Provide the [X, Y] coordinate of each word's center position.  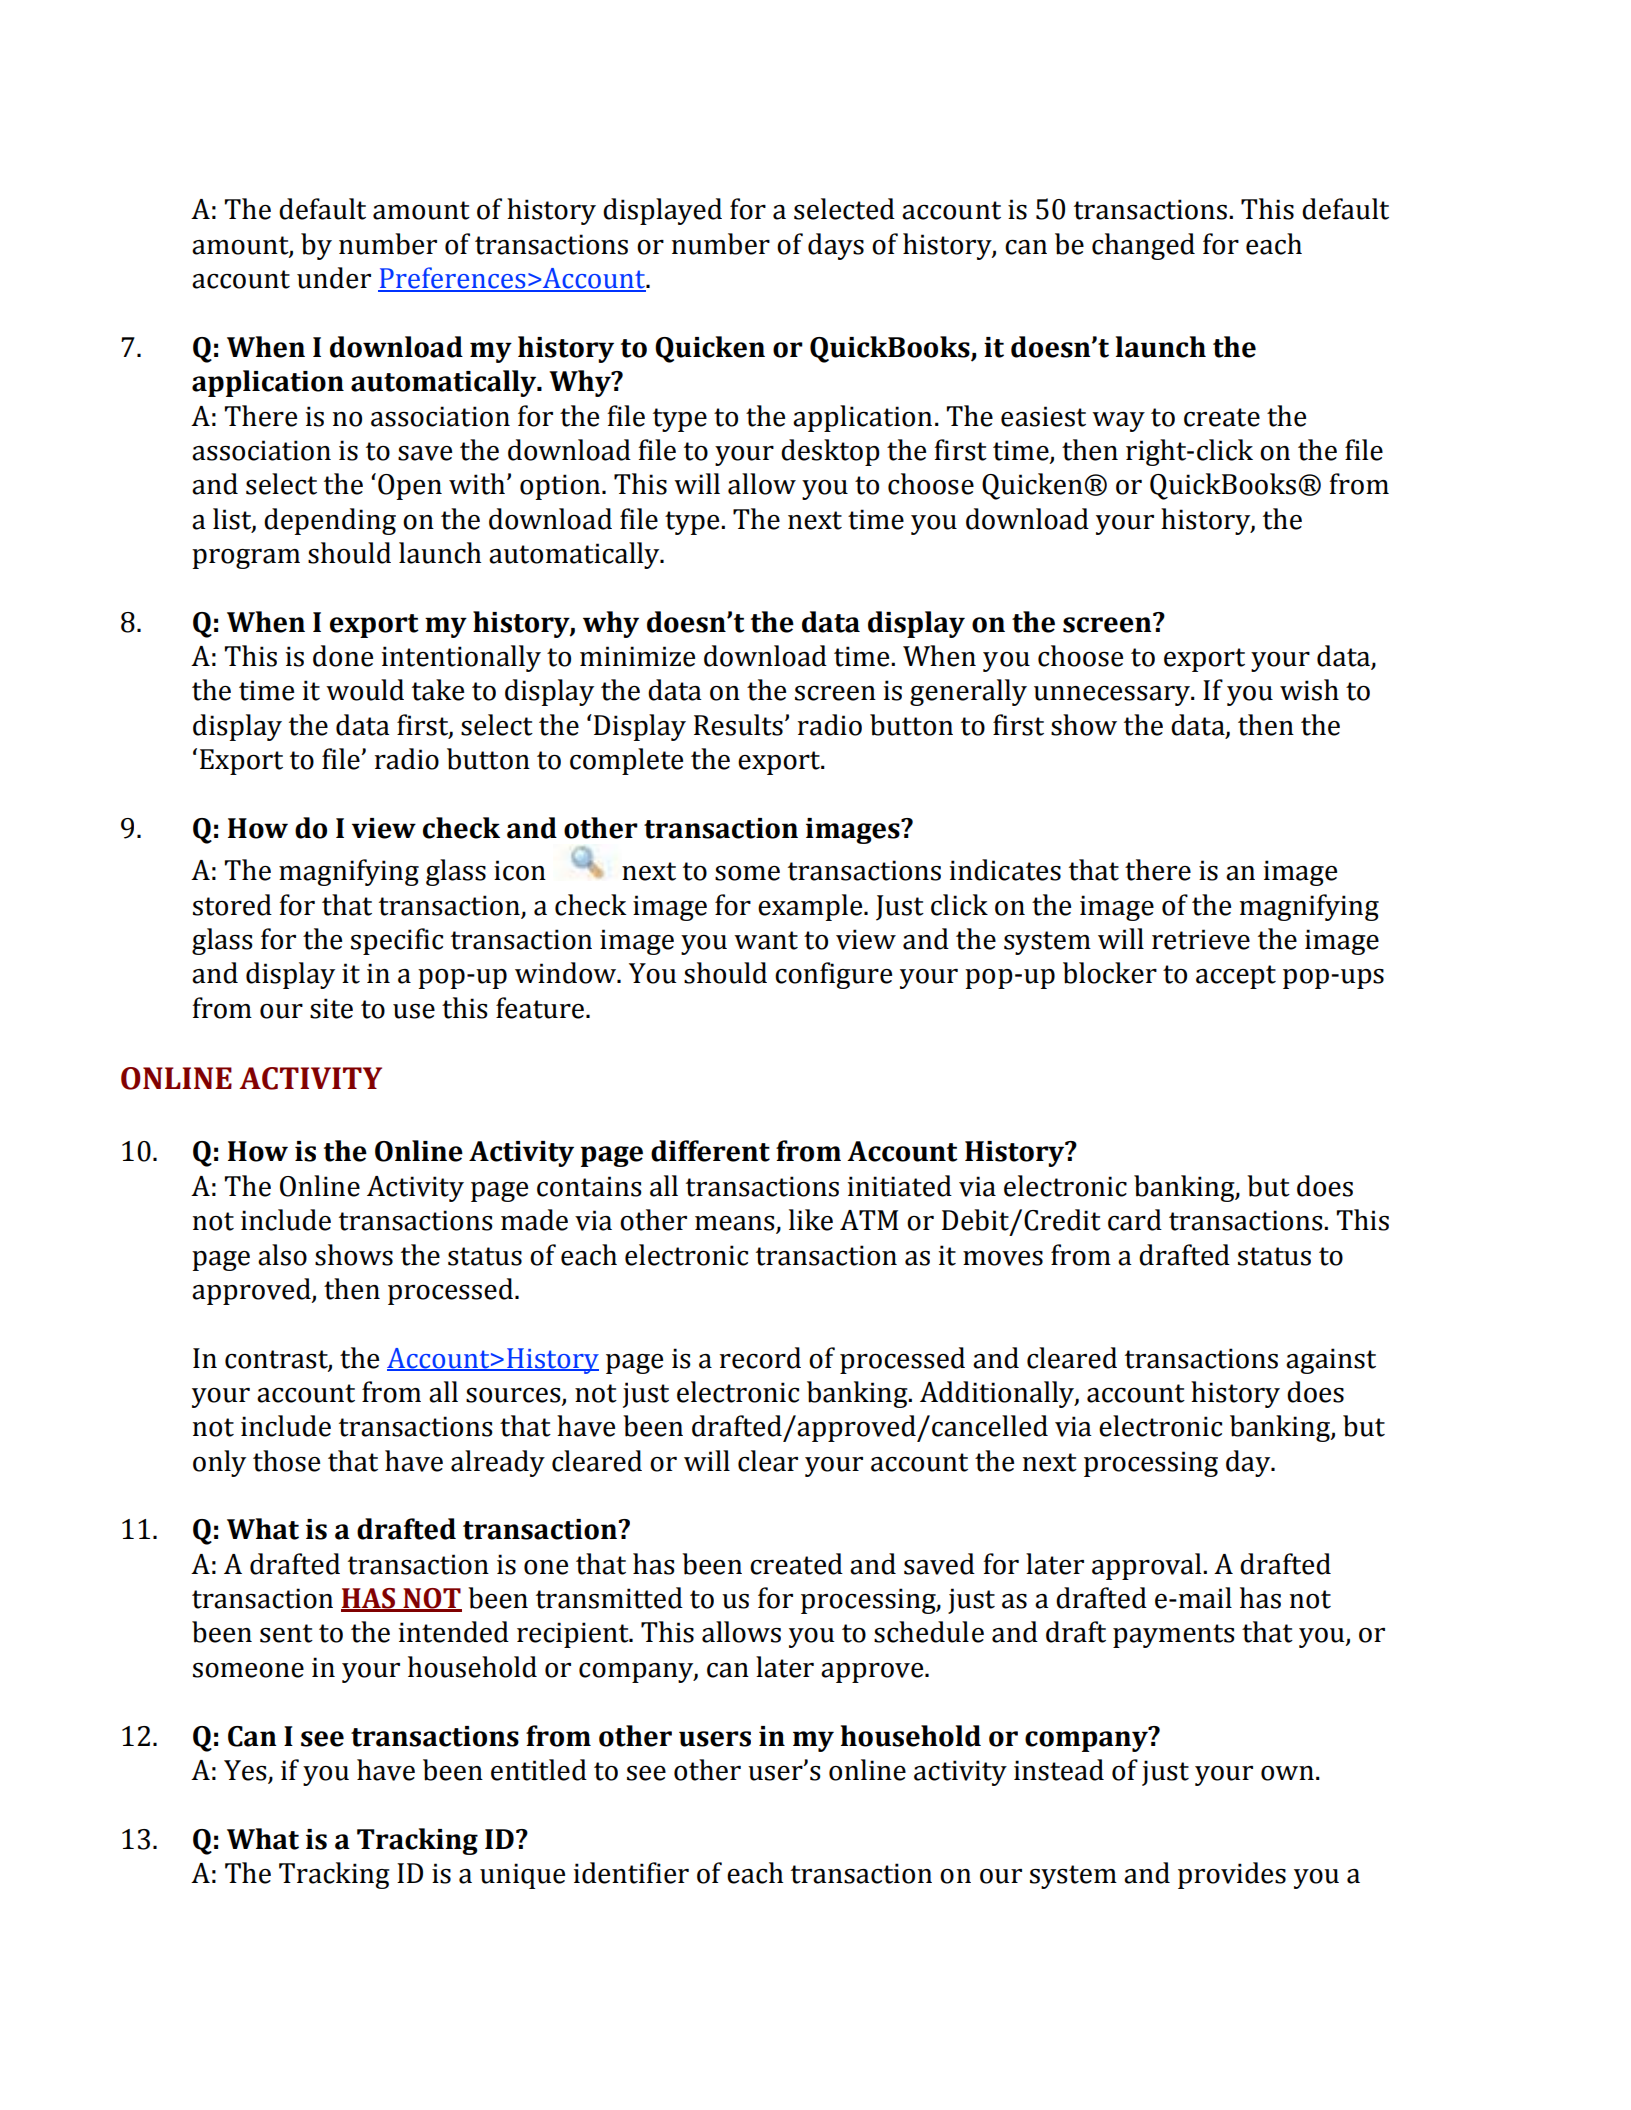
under [334, 278]
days [836, 246]
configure [833, 975]
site [331, 1008]
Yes [246, 1771]
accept [1236, 977]
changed [1143, 246]
